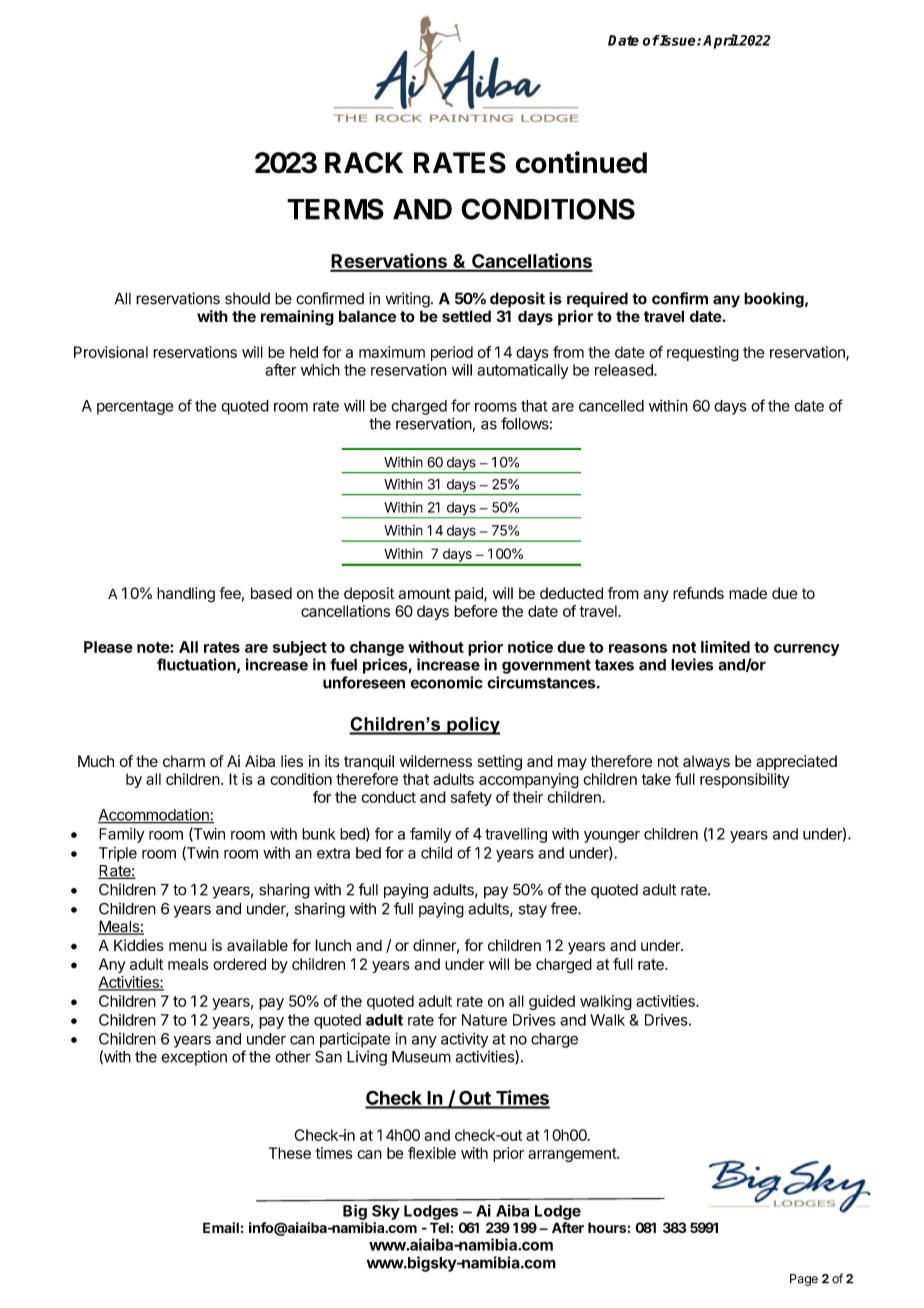  What do you see at coordinates (364, 163) in the image?
I see `RACK` at bounding box center [364, 163].
